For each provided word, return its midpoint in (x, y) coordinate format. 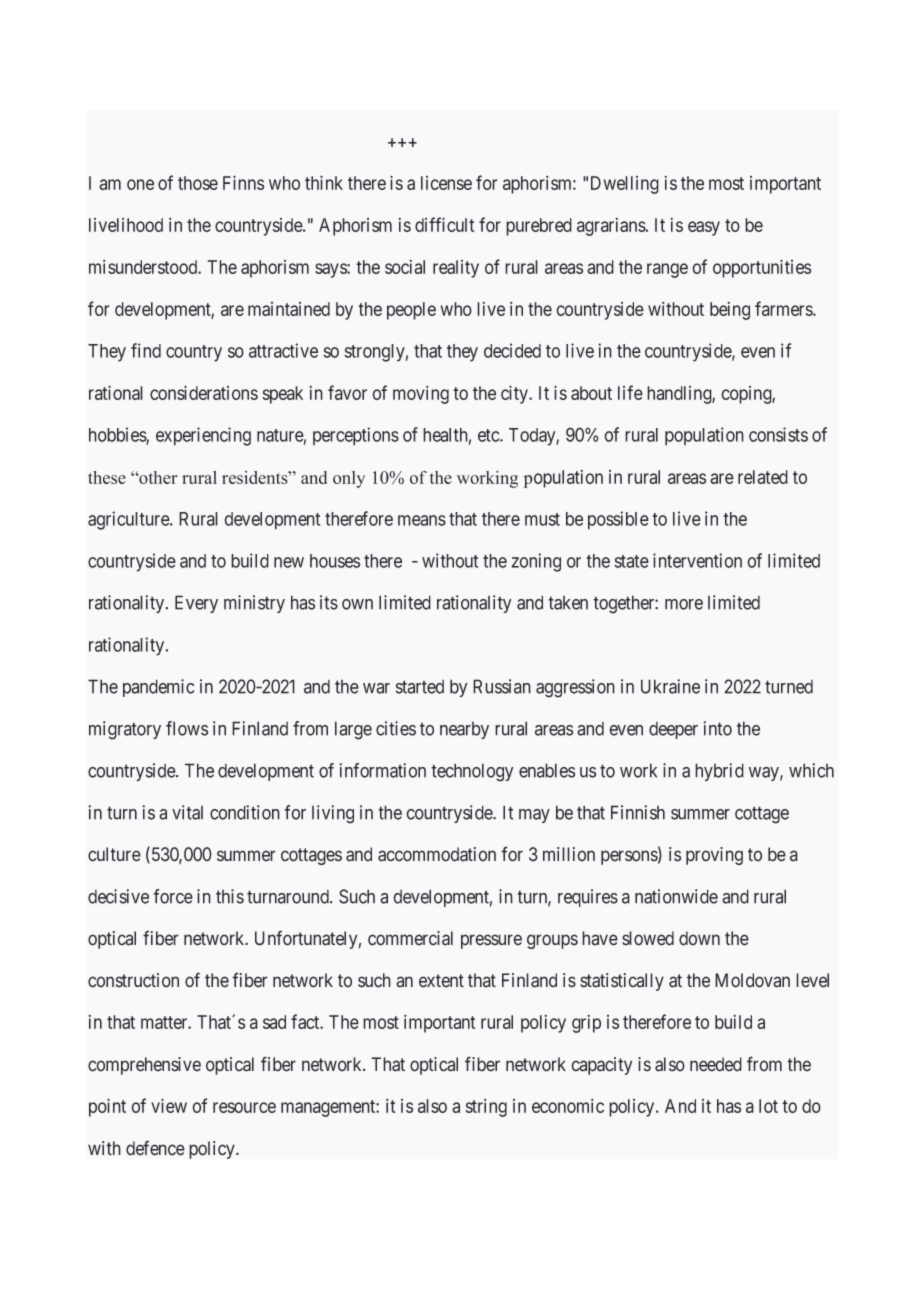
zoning (536, 562)
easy (704, 228)
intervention (697, 560)
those (198, 183)
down (699, 938)
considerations (204, 392)
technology (472, 772)
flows (187, 728)
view (169, 1105)
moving (421, 395)
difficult (444, 224)
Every (196, 604)
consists (778, 434)
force (173, 896)
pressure (491, 941)
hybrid (719, 772)
